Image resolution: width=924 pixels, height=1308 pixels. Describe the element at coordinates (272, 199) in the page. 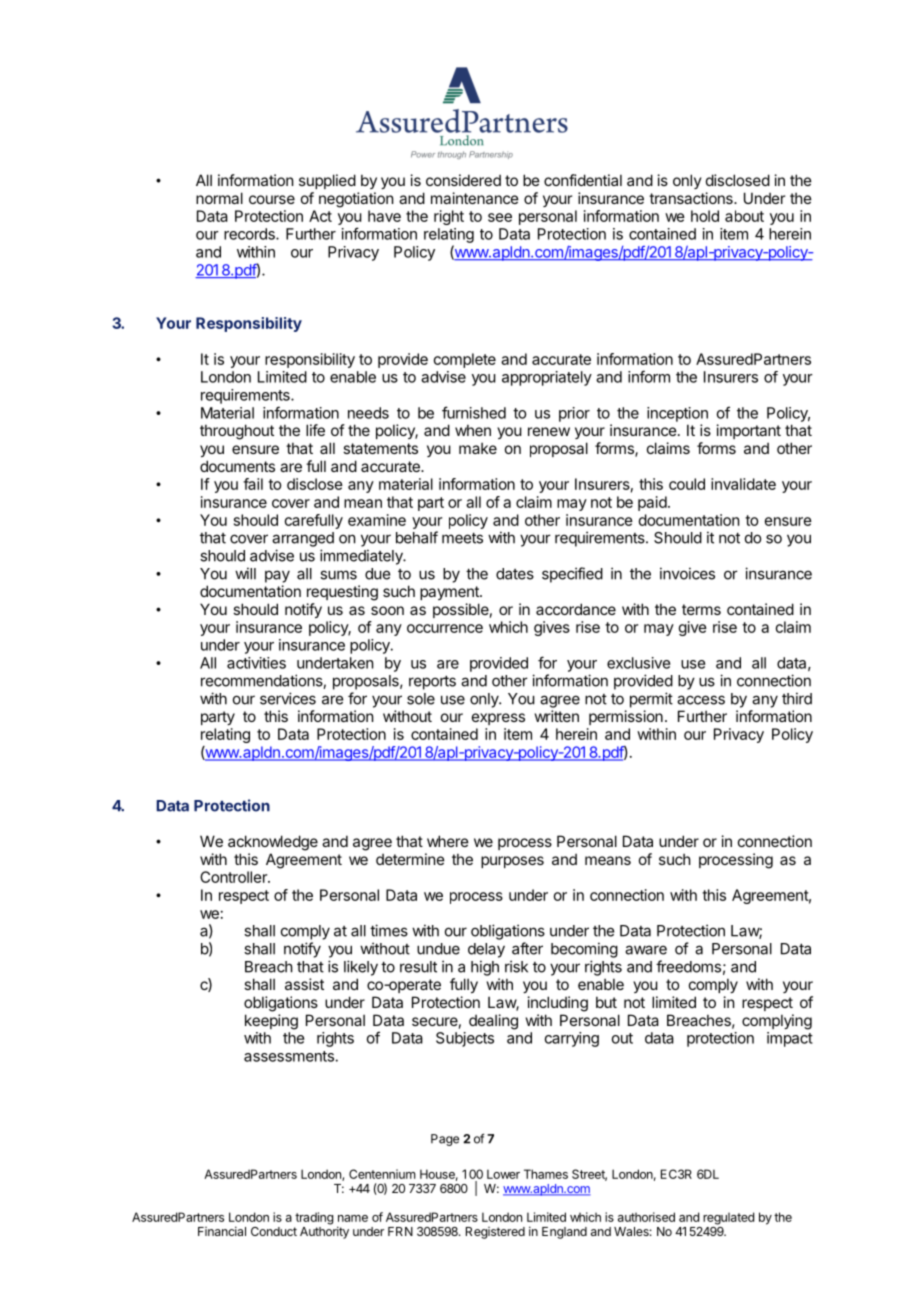

I see `course` at that location.
